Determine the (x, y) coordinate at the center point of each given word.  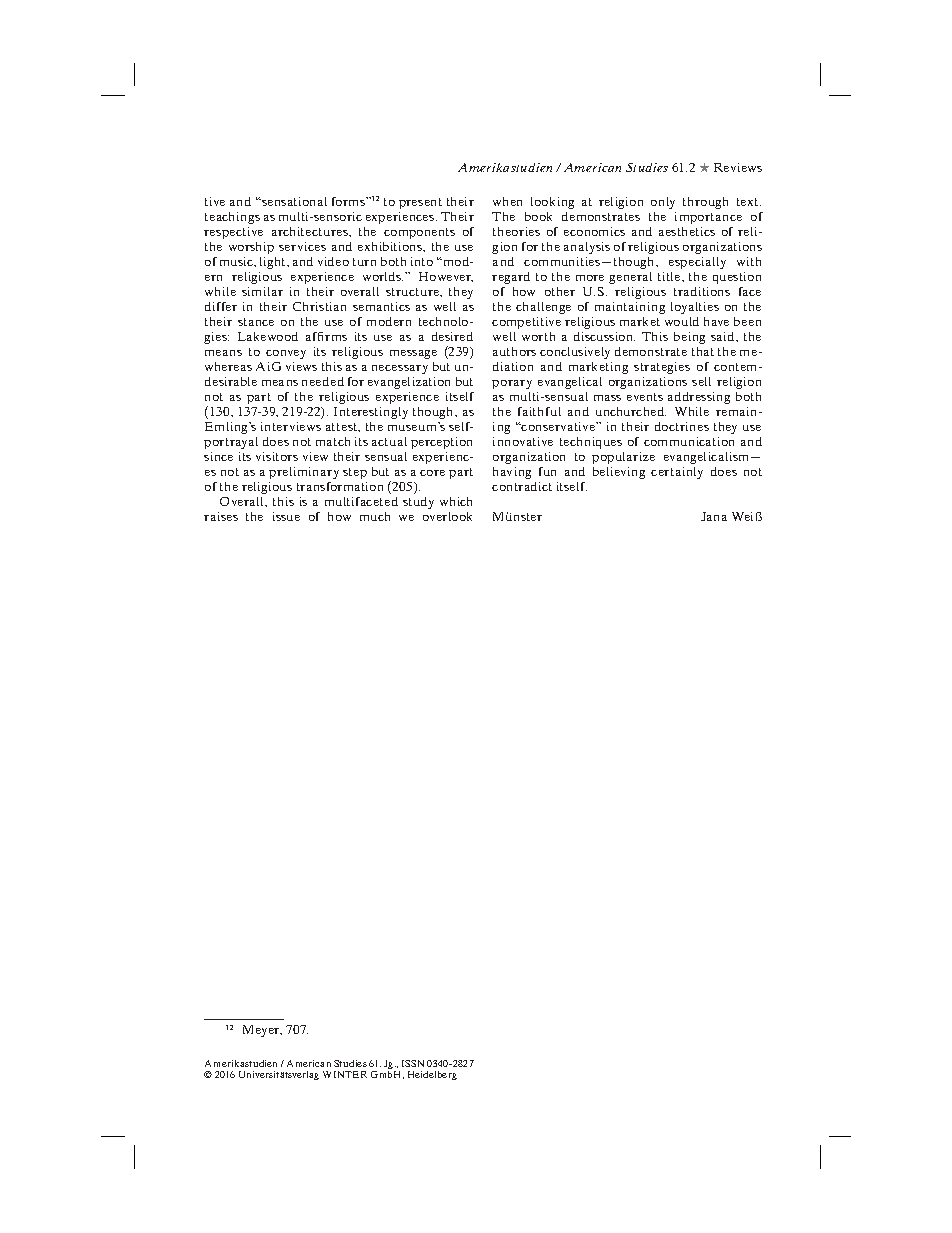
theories (516, 231)
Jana (714, 516)
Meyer (262, 1031)
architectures (311, 231)
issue (286, 516)
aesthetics (687, 231)
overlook (447, 516)
